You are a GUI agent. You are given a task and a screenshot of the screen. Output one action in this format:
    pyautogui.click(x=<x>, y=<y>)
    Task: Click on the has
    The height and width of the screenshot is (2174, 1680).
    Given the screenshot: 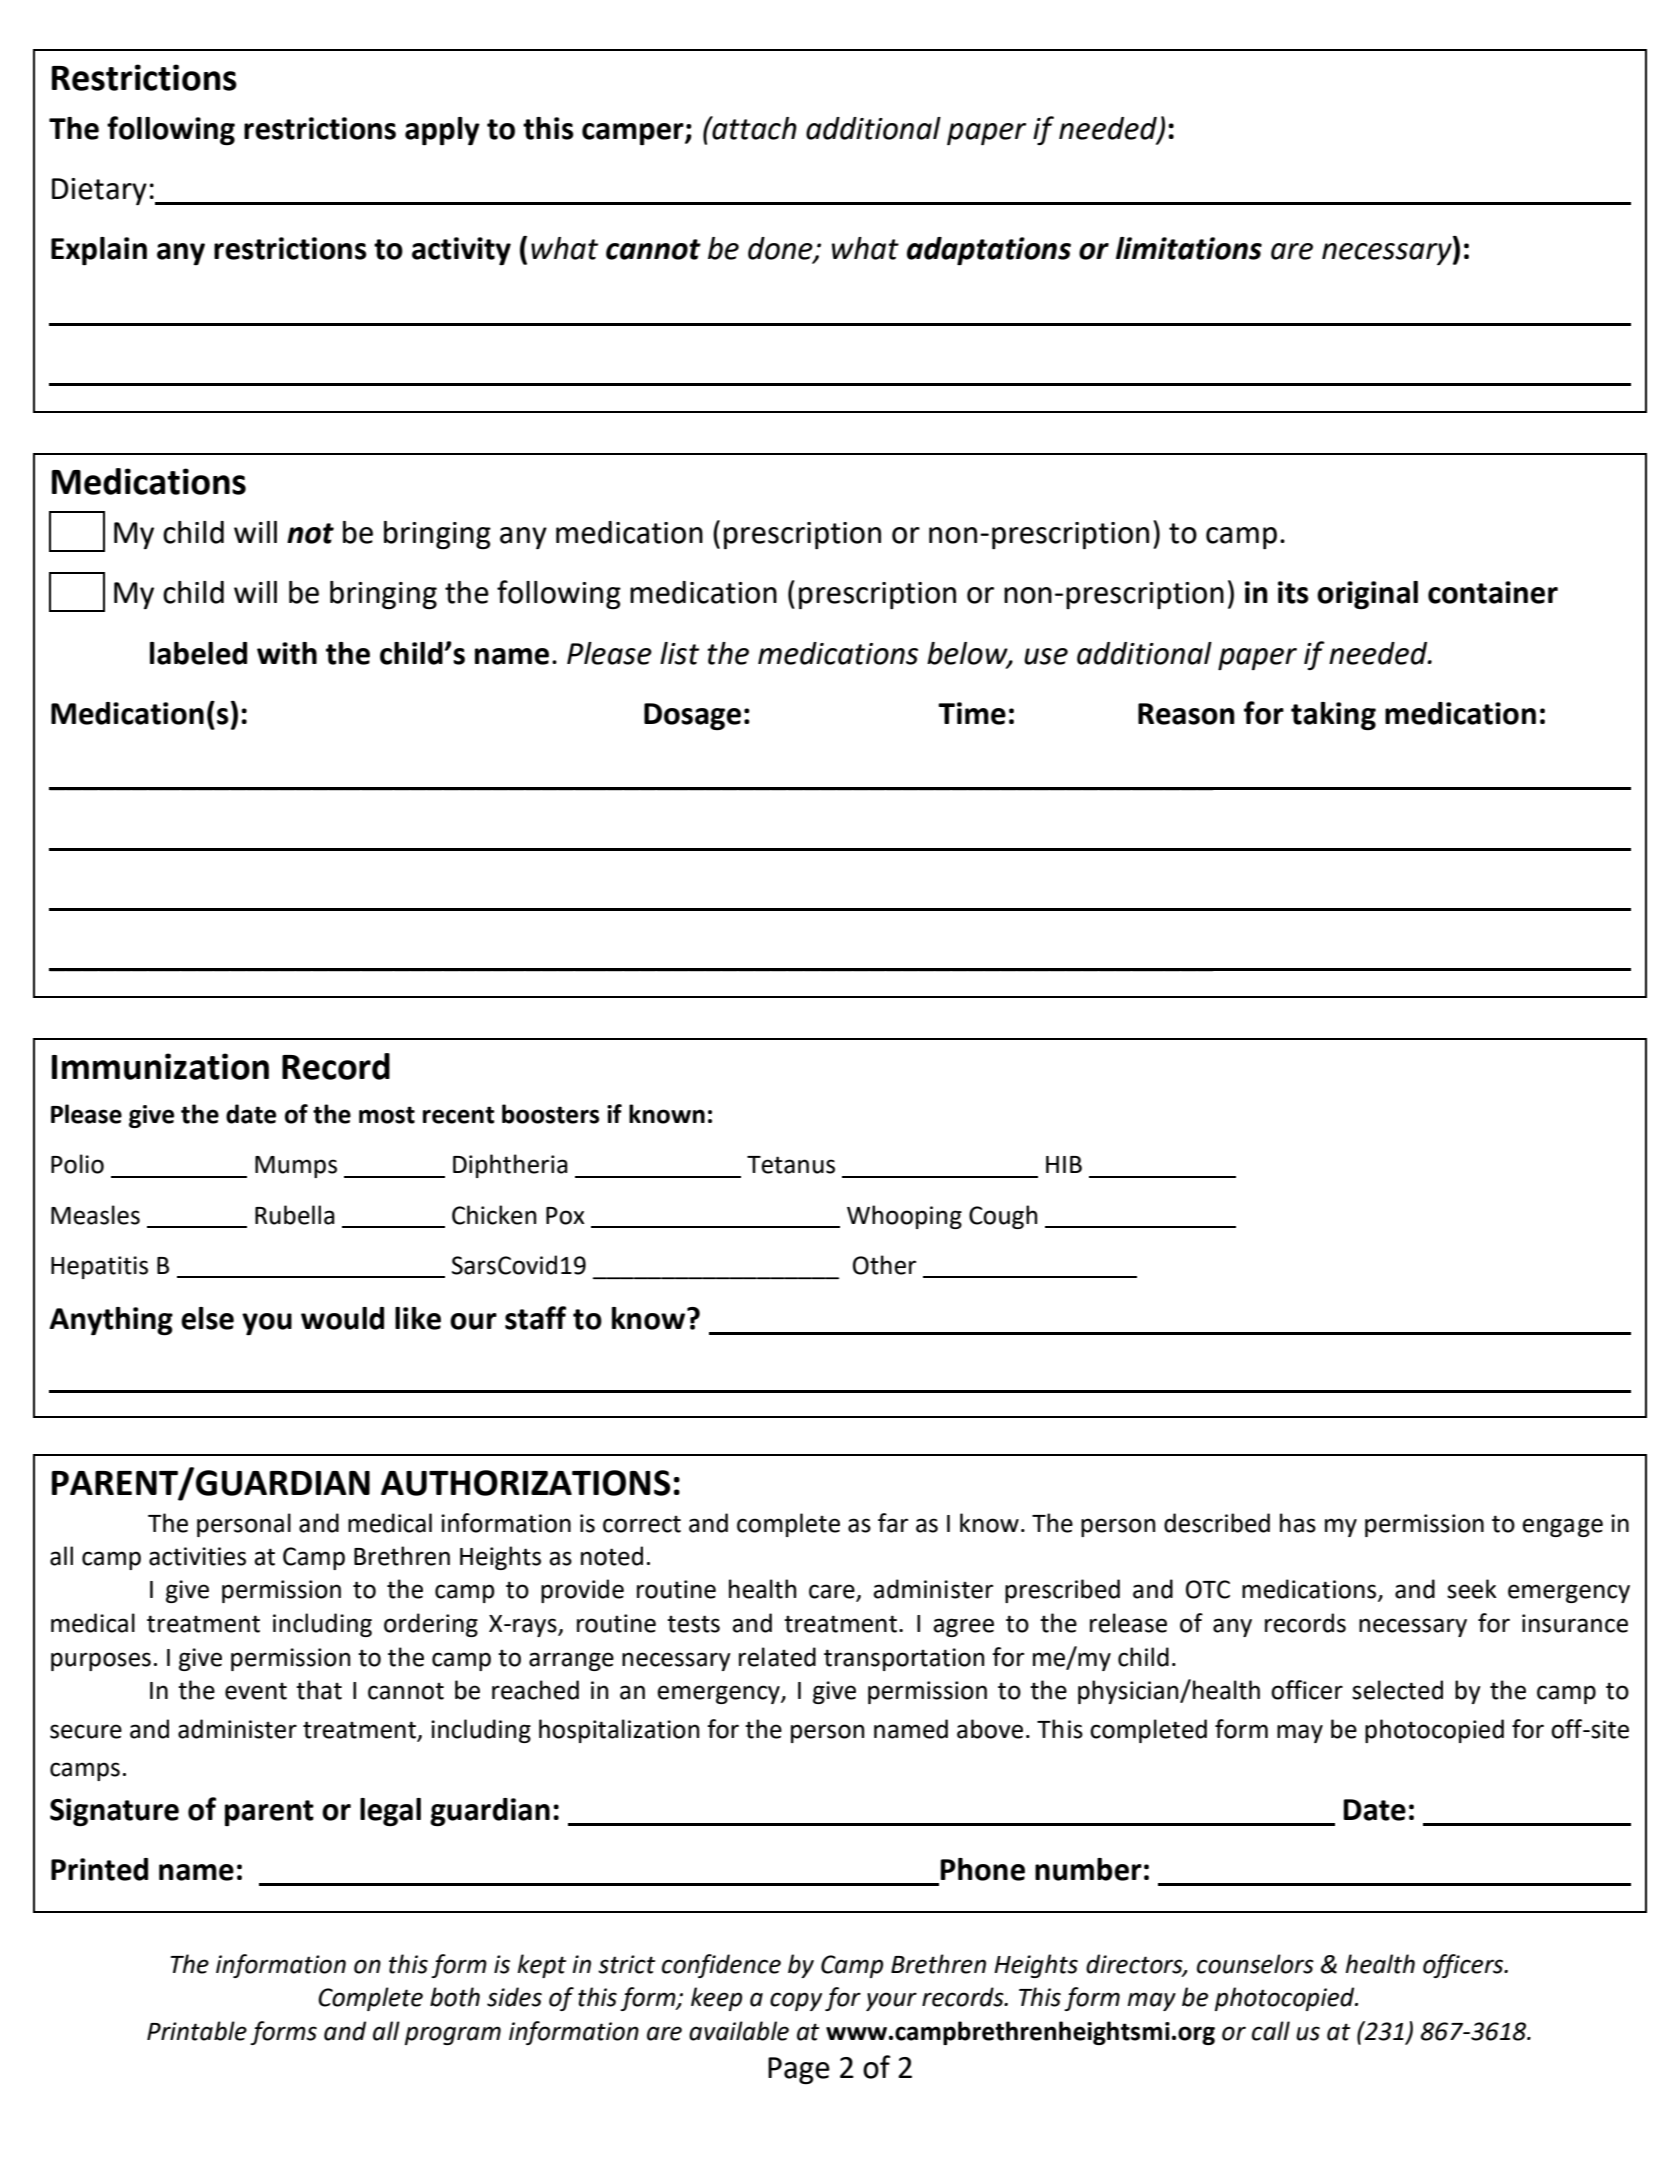 What is the action you would take?
    pyautogui.click(x=1298, y=1523)
